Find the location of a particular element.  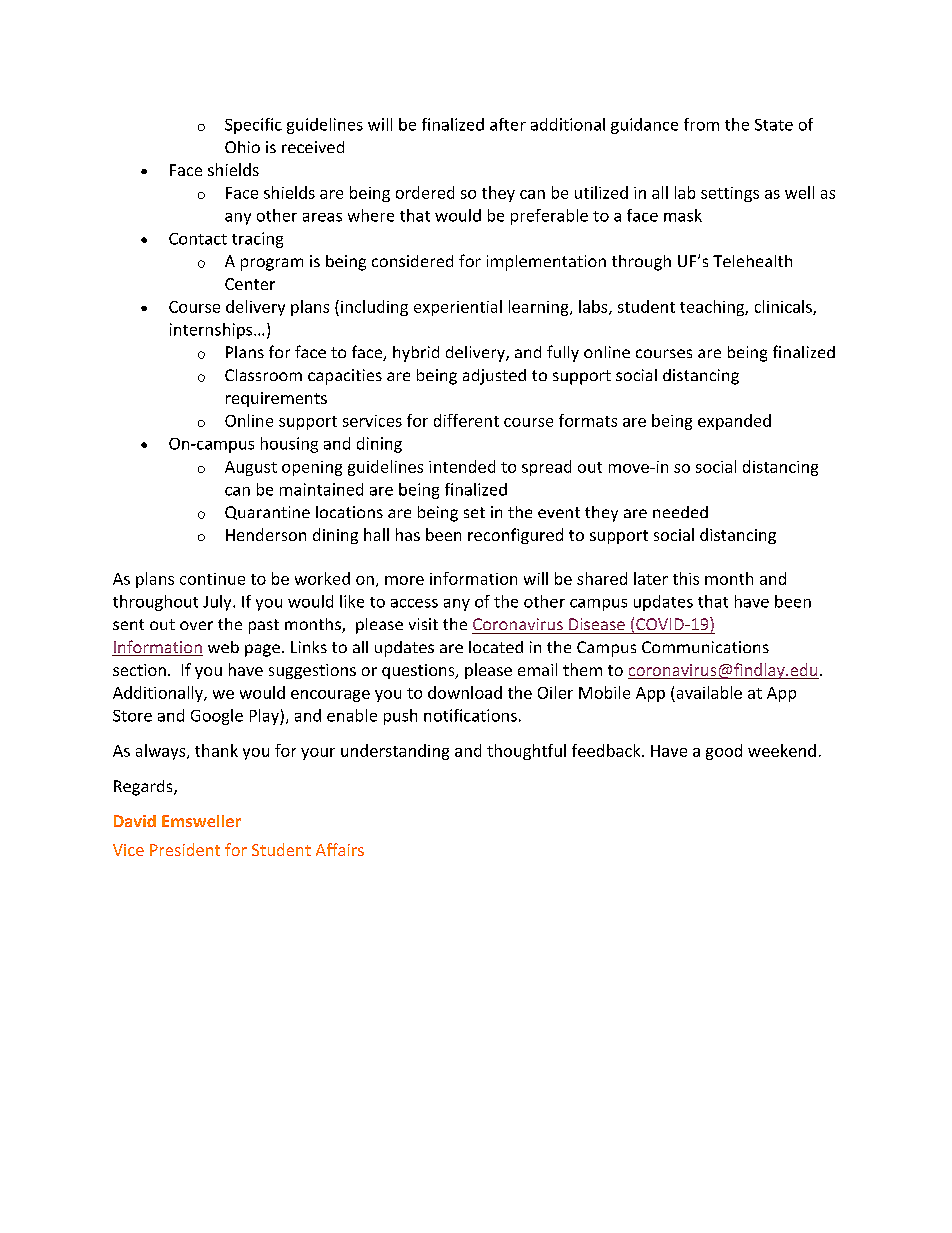

Ohio is located at coordinates (242, 147).
